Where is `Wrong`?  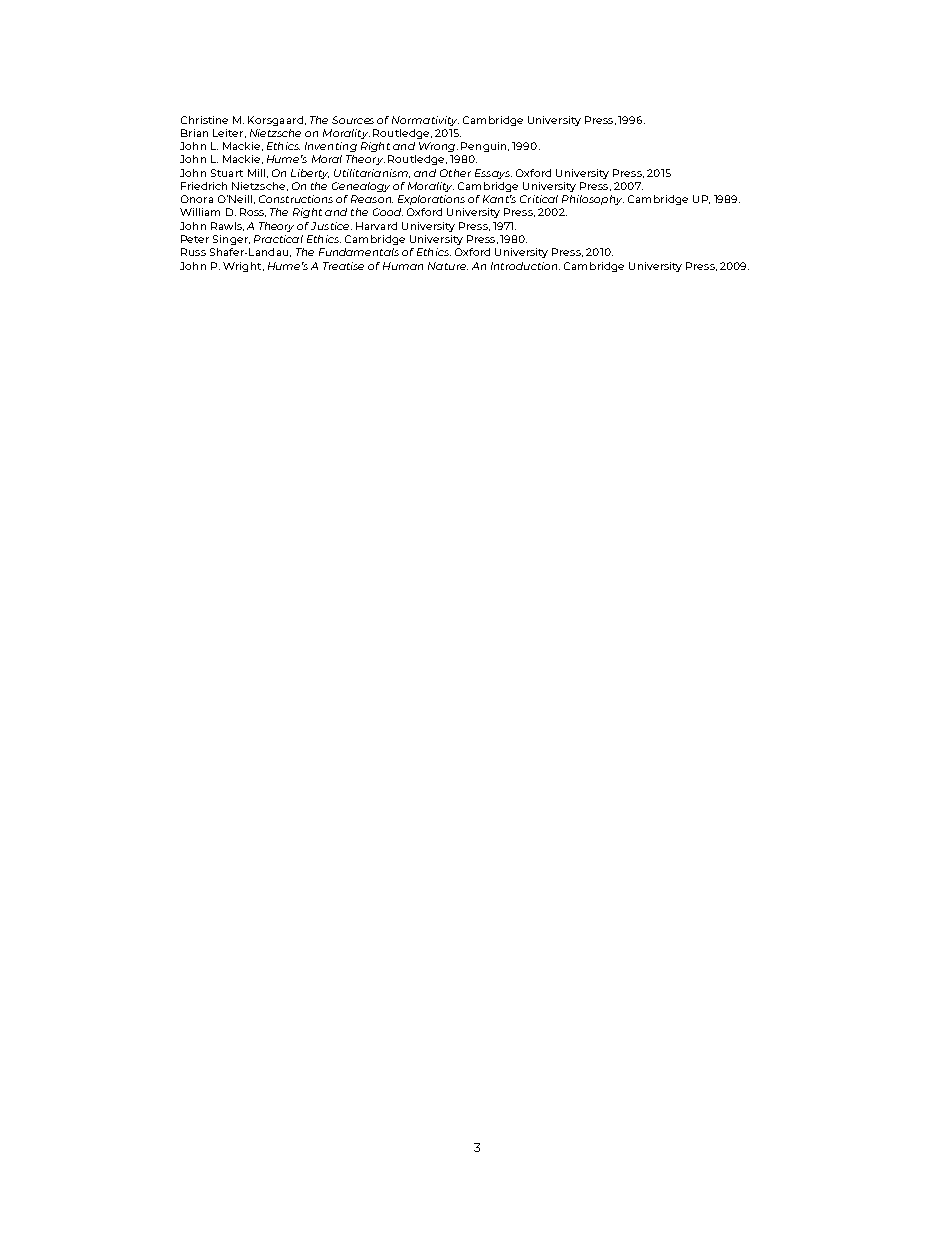
Wrong is located at coordinates (438, 147).
